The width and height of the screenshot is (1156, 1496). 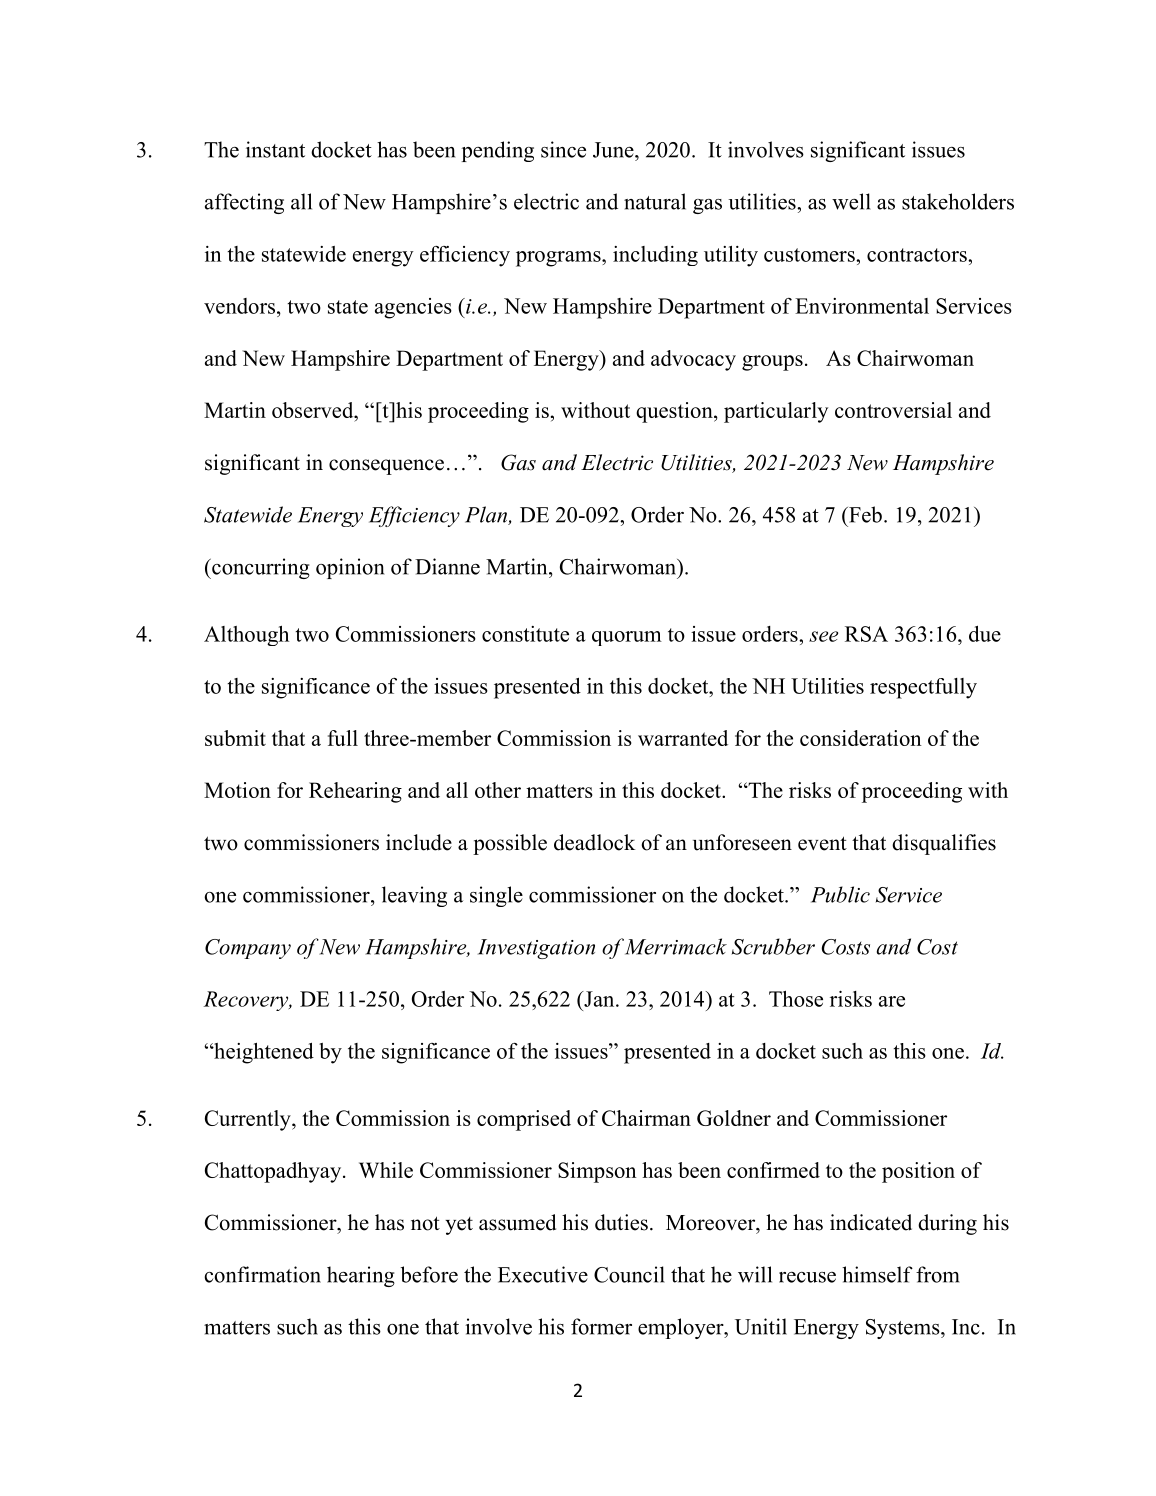 I want to click on advocacy, so click(x=693, y=360).
